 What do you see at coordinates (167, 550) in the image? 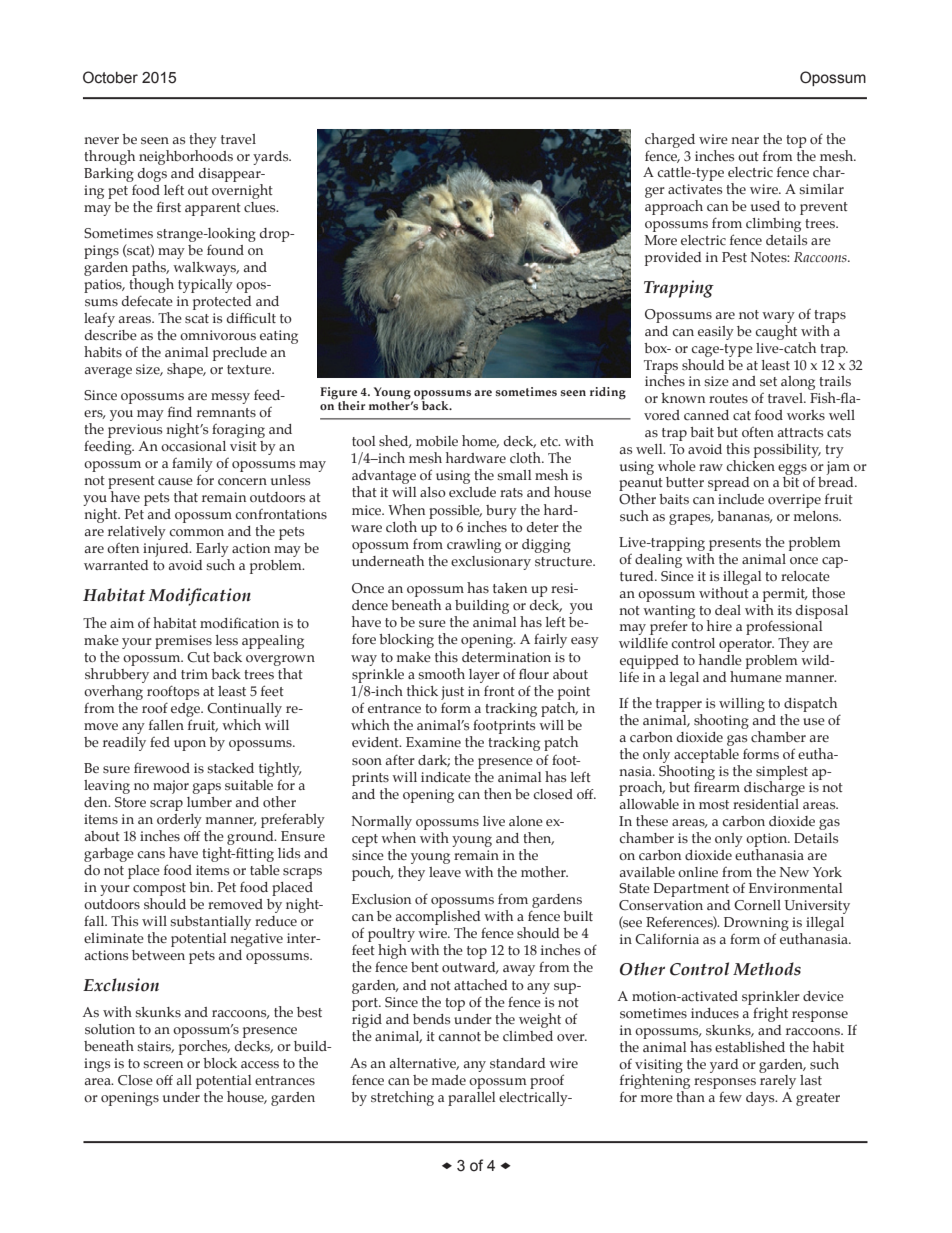
I see `injured` at bounding box center [167, 550].
